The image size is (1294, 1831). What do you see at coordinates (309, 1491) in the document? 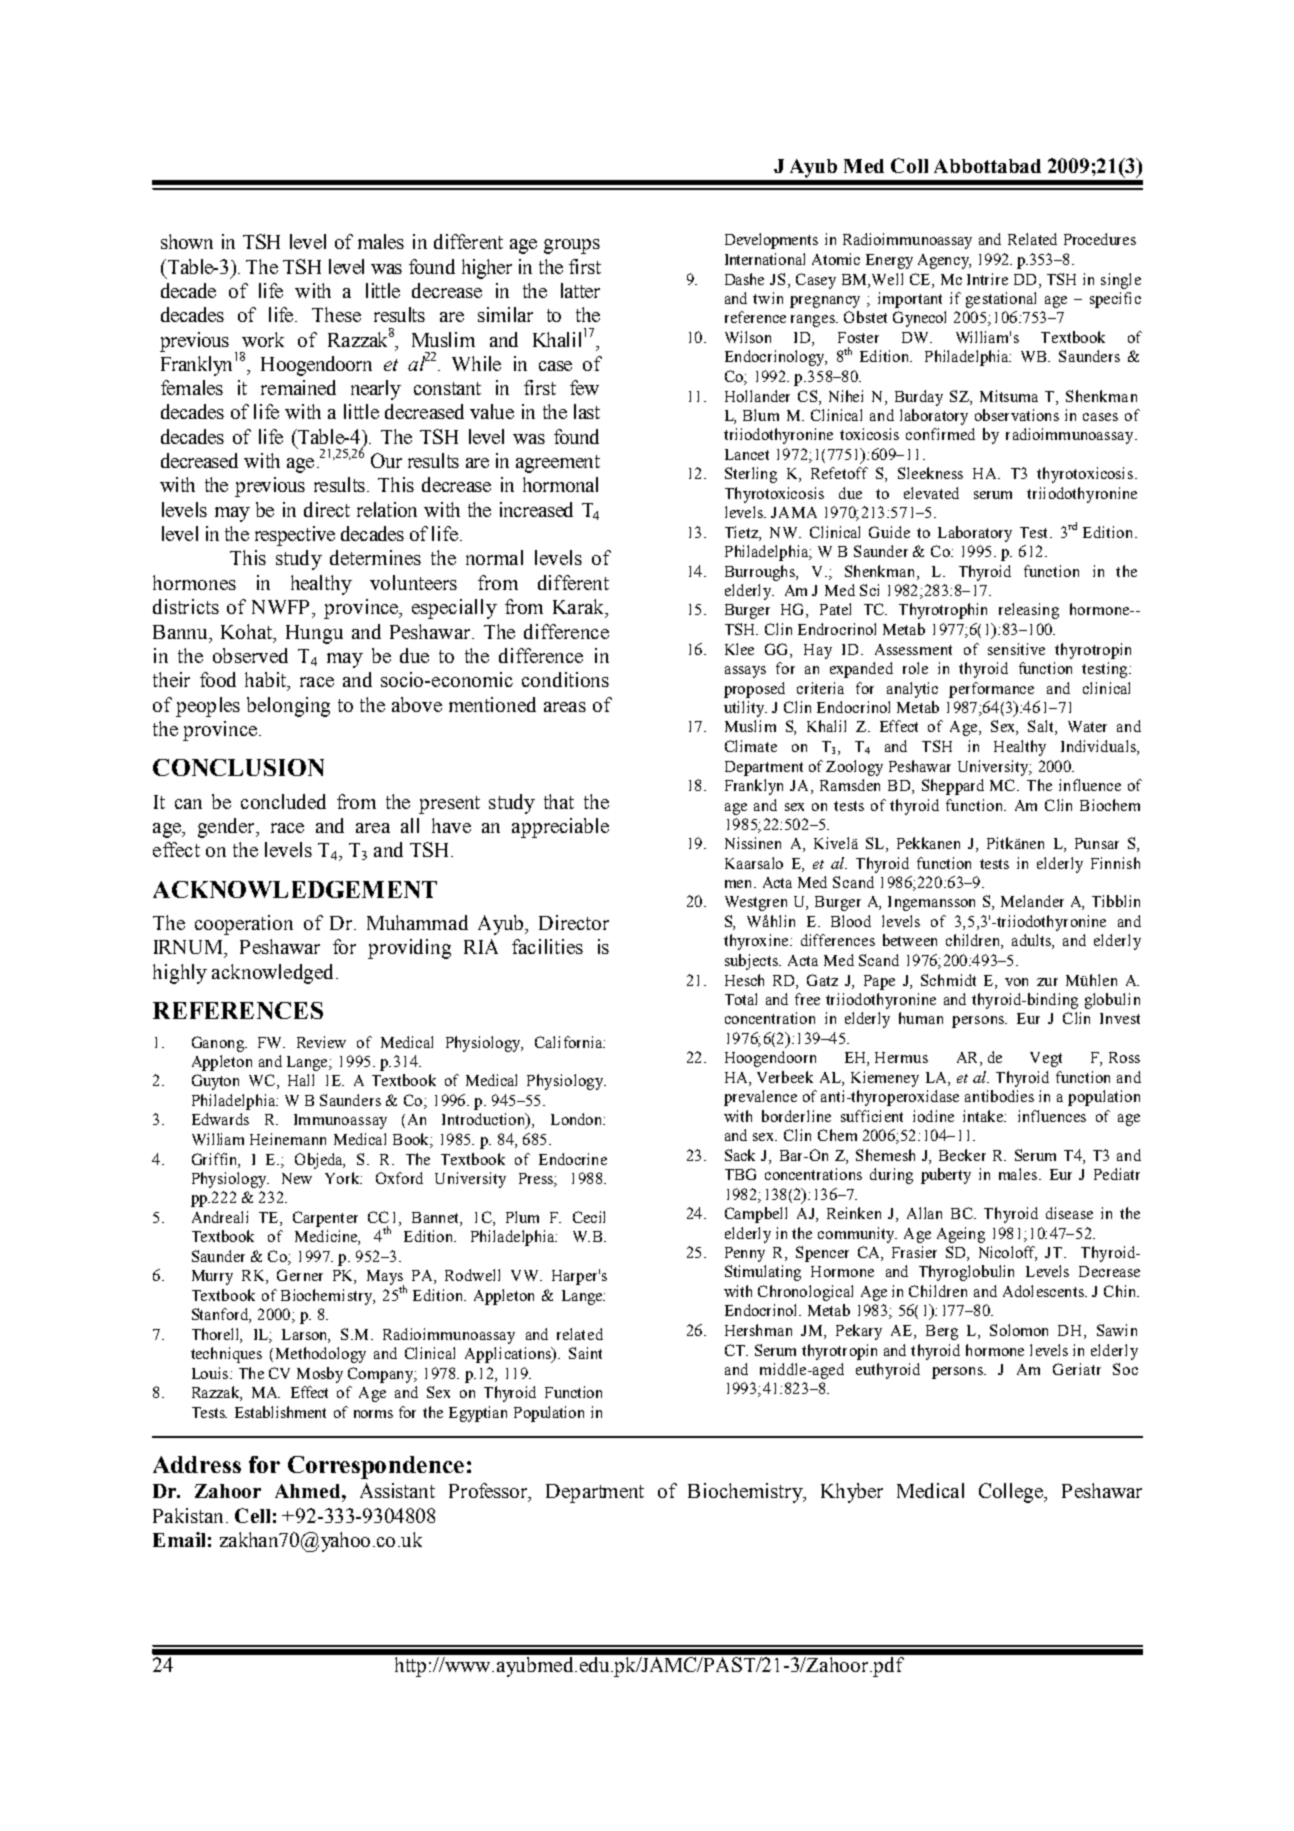
I see `Ahmed` at bounding box center [309, 1491].
